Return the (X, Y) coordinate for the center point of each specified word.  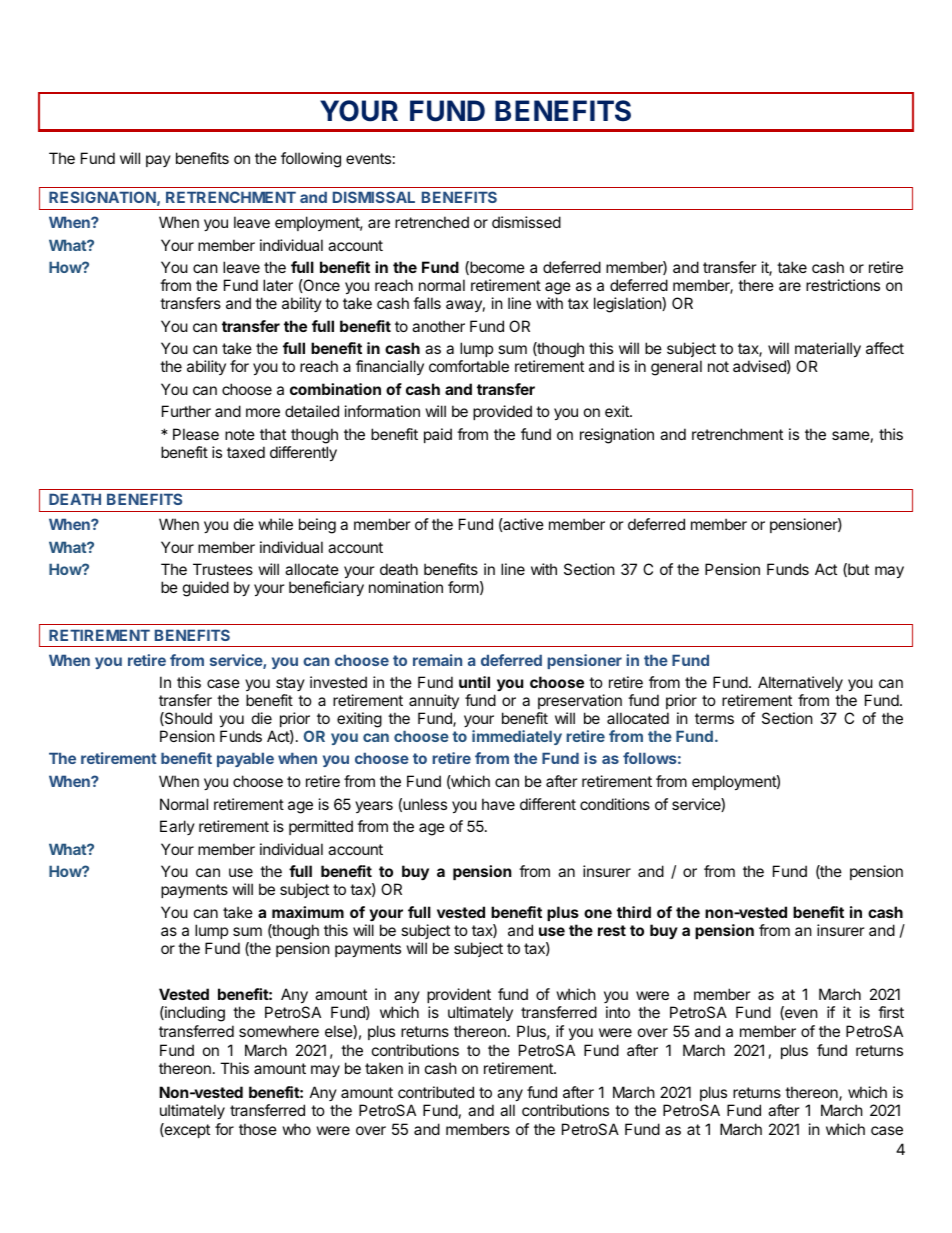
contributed (436, 1092)
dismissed (526, 222)
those (258, 1129)
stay (290, 684)
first (891, 1012)
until (474, 682)
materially (828, 349)
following (311, 160)
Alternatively (800, 683)
